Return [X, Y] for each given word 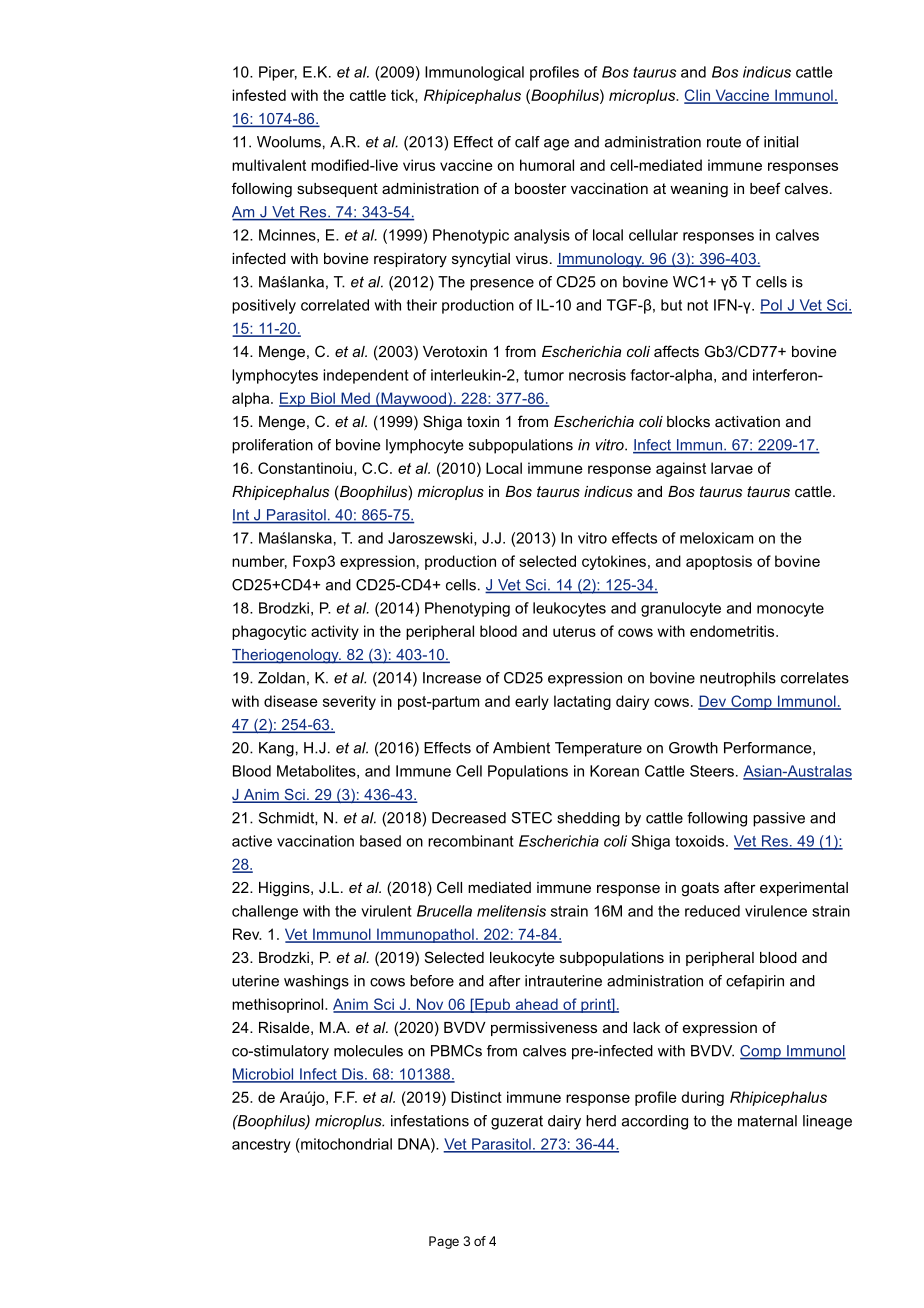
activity [335, 632]
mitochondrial [345, 1144]
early [532, 702]
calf [527, 142]
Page [444, 1242]
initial [781, 142]
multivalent [269, 165]
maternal [767, 1121]
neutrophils [738, 679]
